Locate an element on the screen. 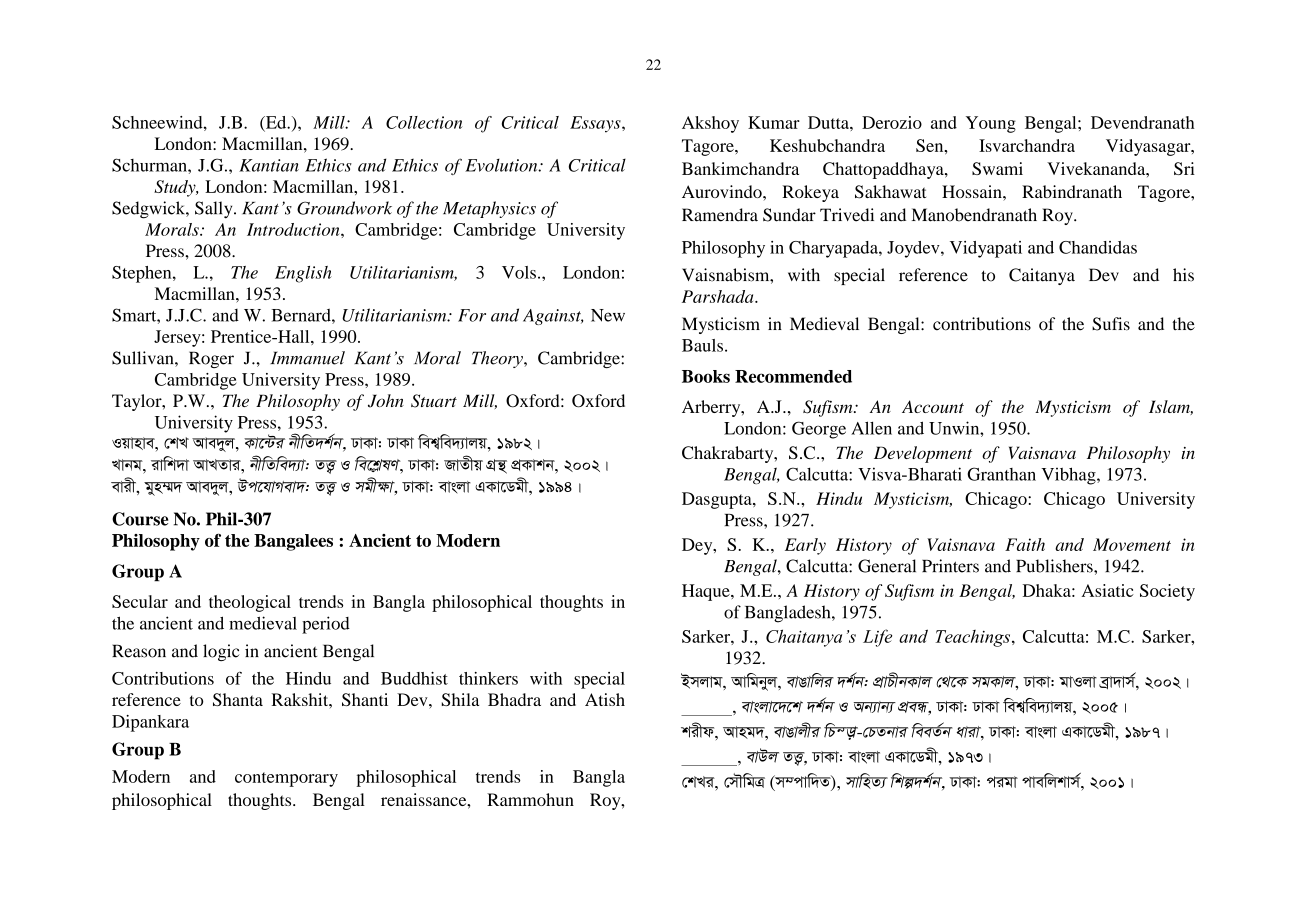  Publishers is located at coordinates (1055, 566).
